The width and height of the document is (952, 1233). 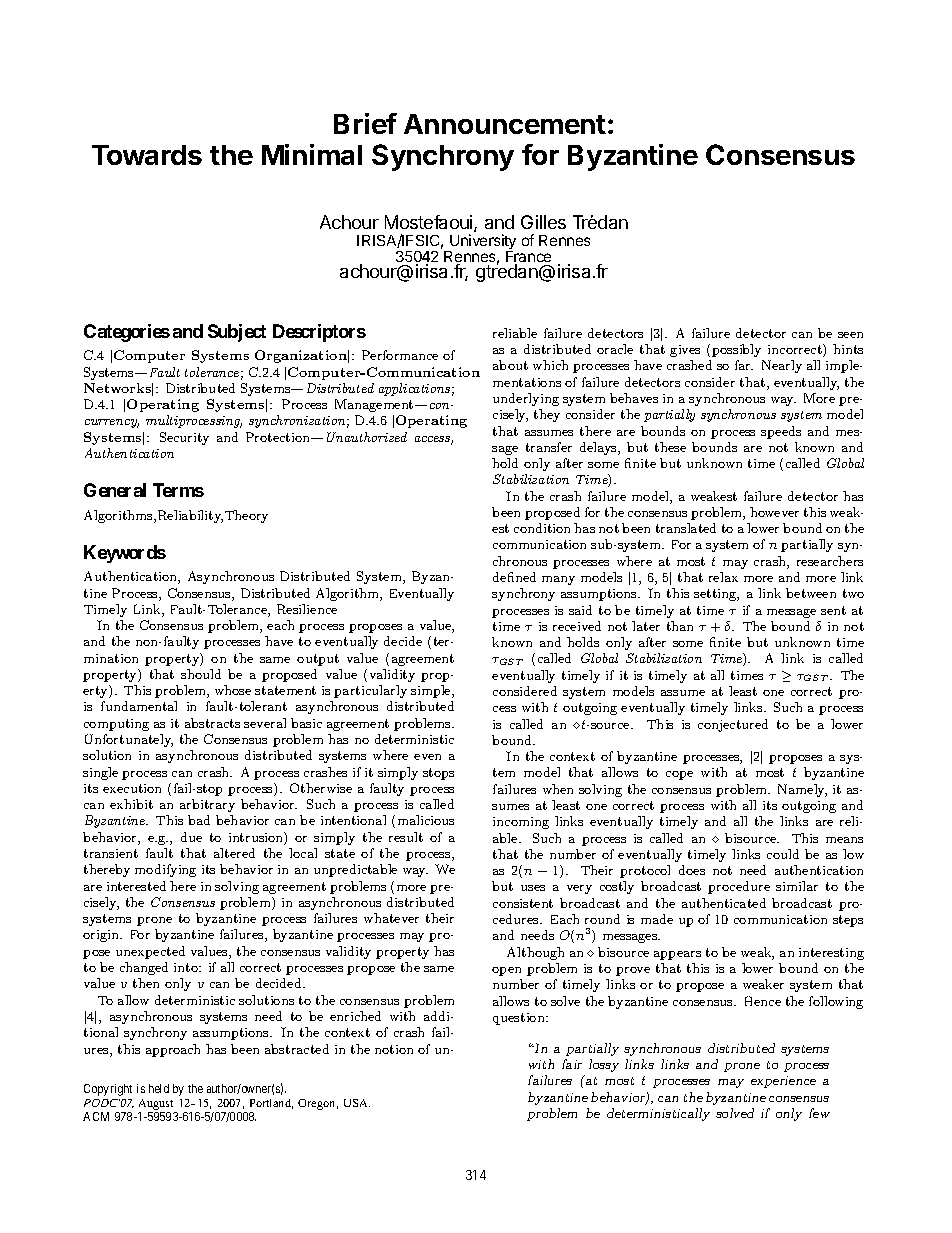 I want to click on Towards, so click(x=147, y=155).
